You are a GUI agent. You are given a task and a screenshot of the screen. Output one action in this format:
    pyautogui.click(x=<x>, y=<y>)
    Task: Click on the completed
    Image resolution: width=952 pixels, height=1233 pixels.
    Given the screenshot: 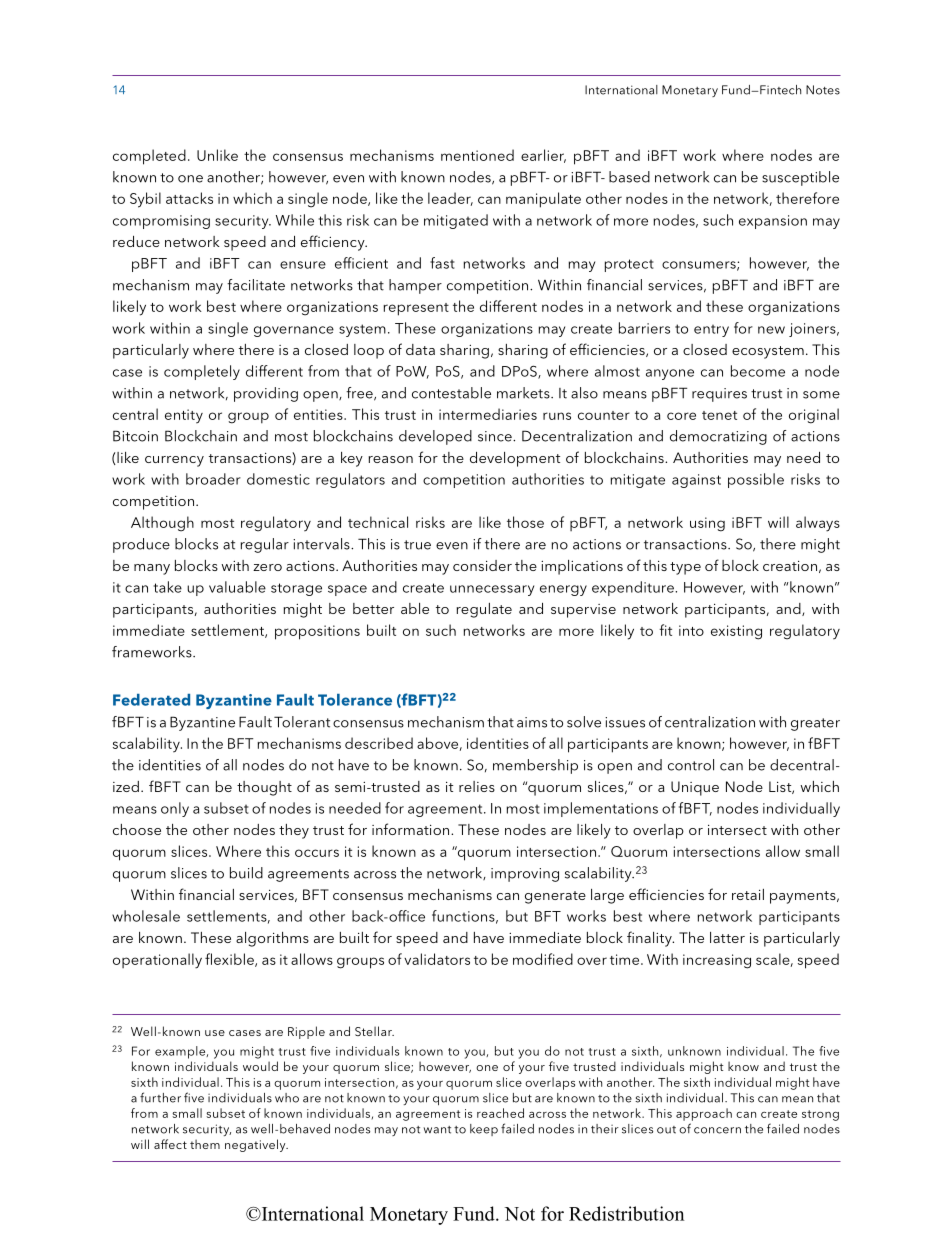 What is the action you would take?
    pyautogui.click(x=149, y=157)
